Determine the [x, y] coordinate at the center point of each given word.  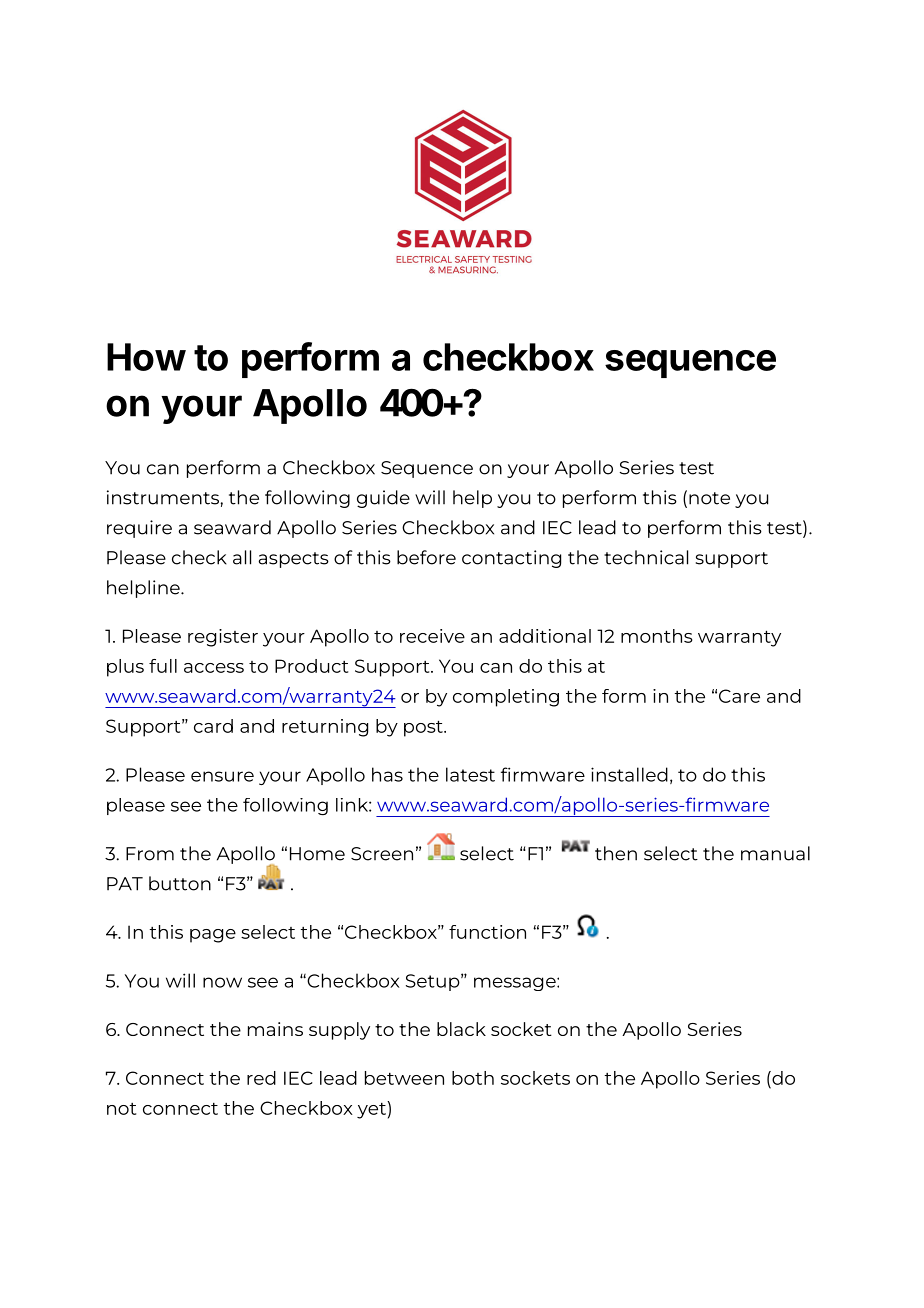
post [424, 728]
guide [383, 499]
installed [629, 774]
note [709, 498]
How [146, 357]
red [261, 1078]
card [213, 726]
